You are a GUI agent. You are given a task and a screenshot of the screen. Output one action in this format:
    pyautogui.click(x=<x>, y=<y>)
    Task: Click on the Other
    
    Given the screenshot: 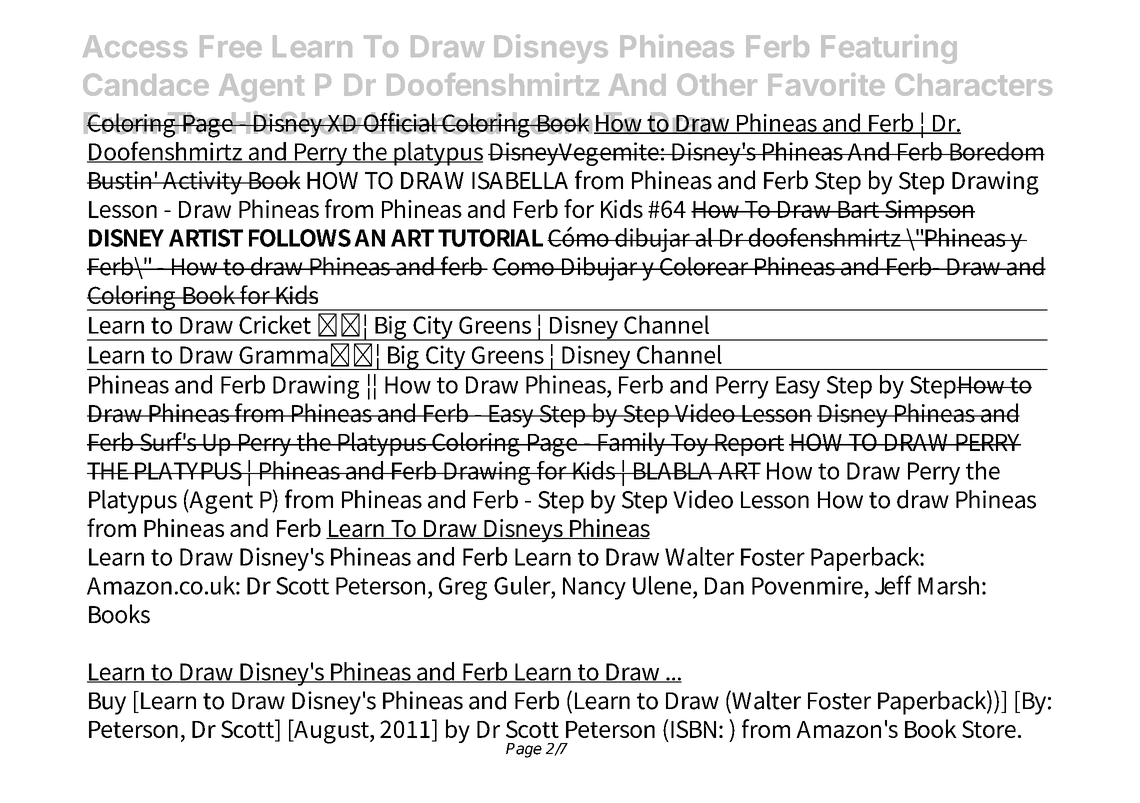 What is the action you would take?
    pyautogui.click(x=717, y=84)
